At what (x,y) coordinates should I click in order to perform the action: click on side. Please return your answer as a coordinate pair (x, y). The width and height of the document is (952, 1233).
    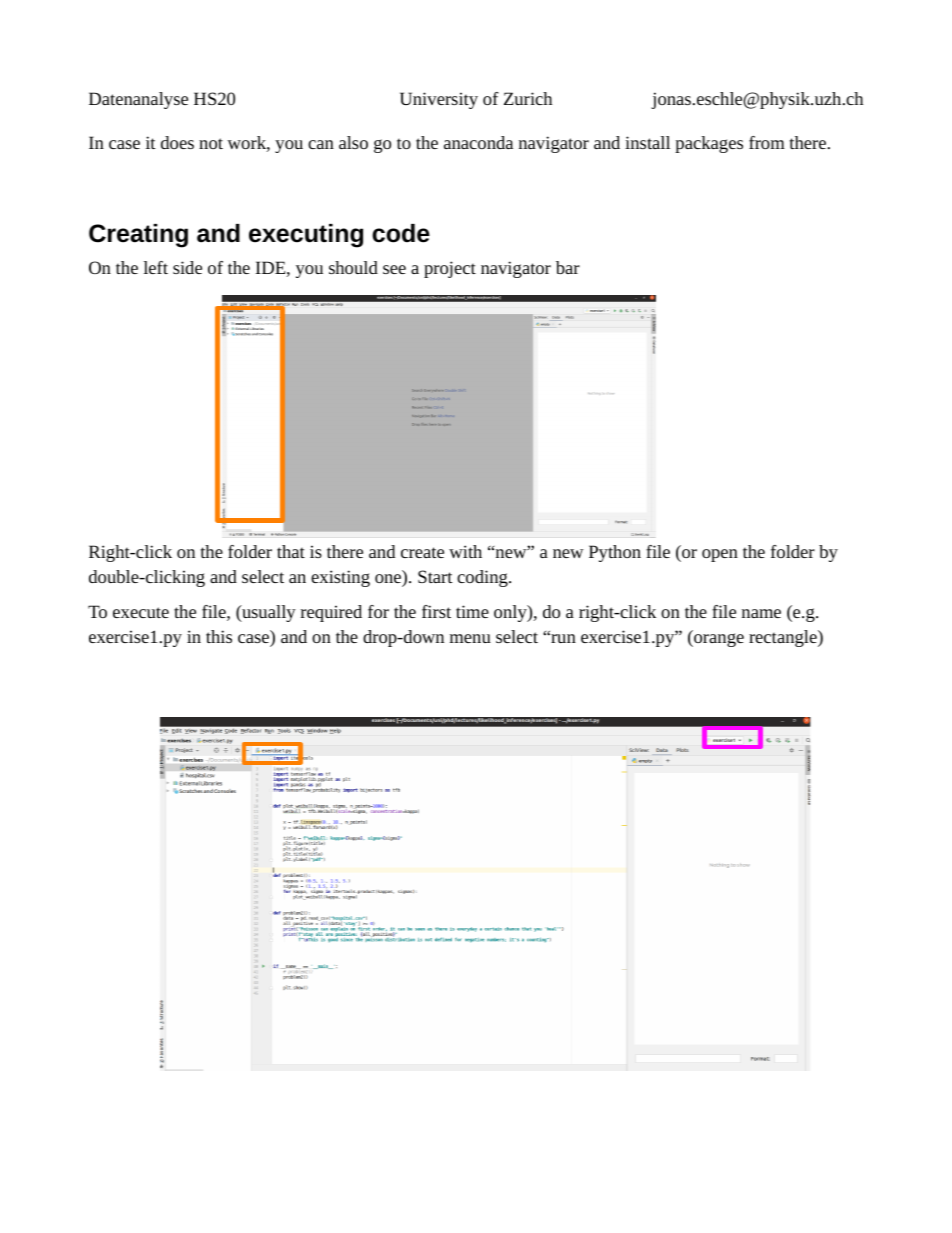
    Looking at the image, I should click on (187, 267).
